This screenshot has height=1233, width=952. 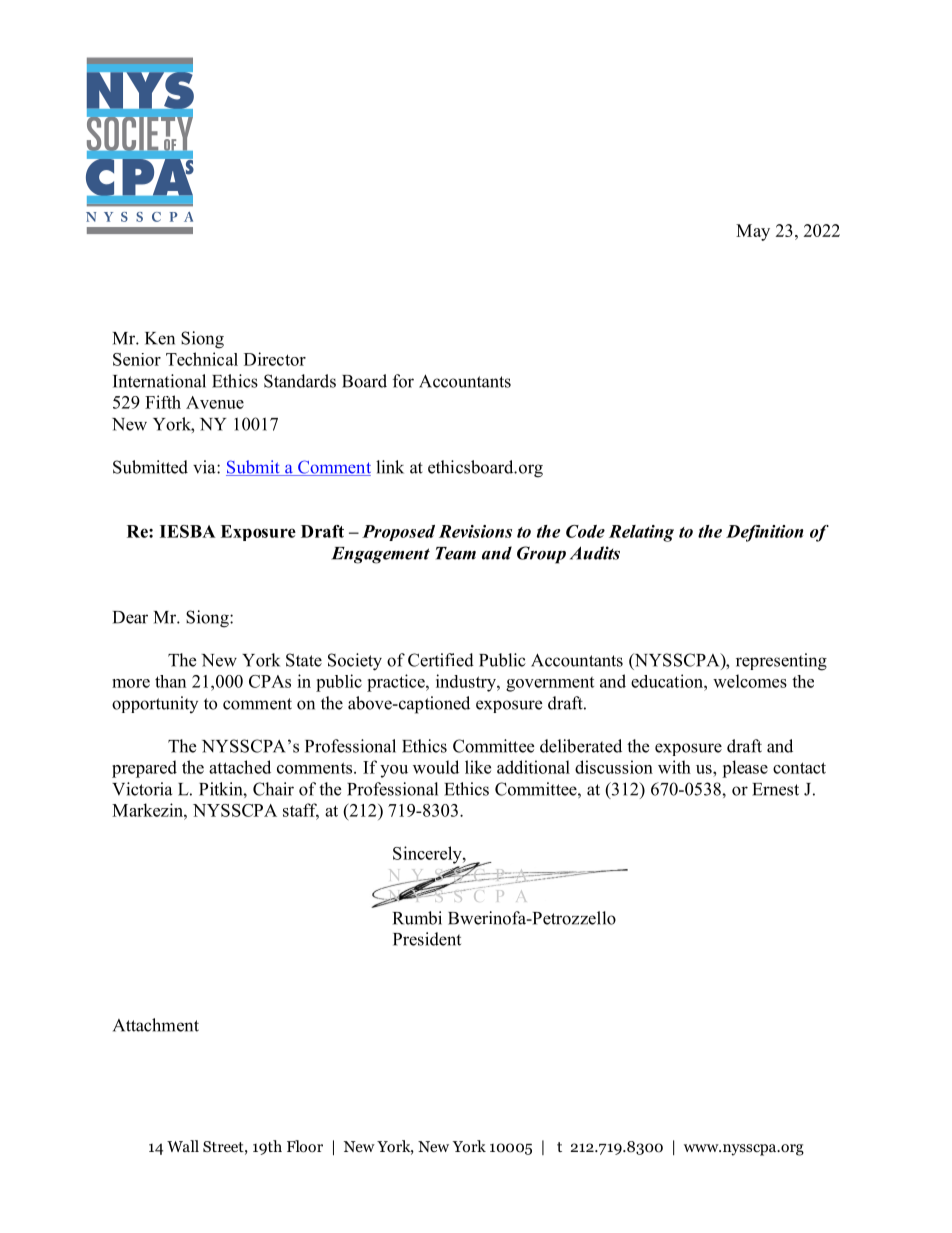 What do you see at coordinates (160, 338) in the screenshot?
I see `Ken` at bounding box center [160, 338].
